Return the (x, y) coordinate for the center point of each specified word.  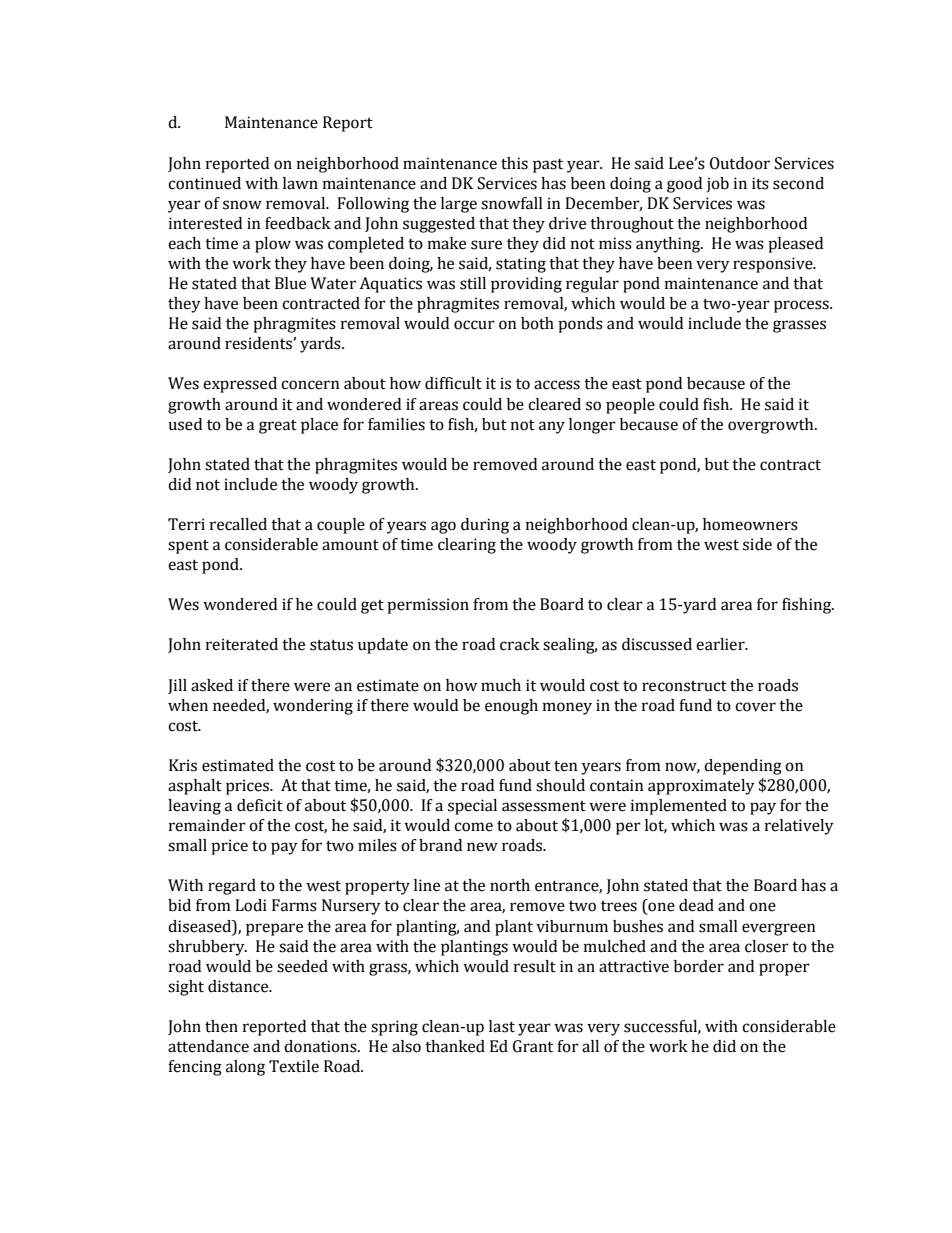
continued (204, 183)
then (221, 1026)
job (718, 185)
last (502, 1026)
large (459, 205)
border (699, 966)
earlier (721, 644)
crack (520, 644)
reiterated (242, 644)
